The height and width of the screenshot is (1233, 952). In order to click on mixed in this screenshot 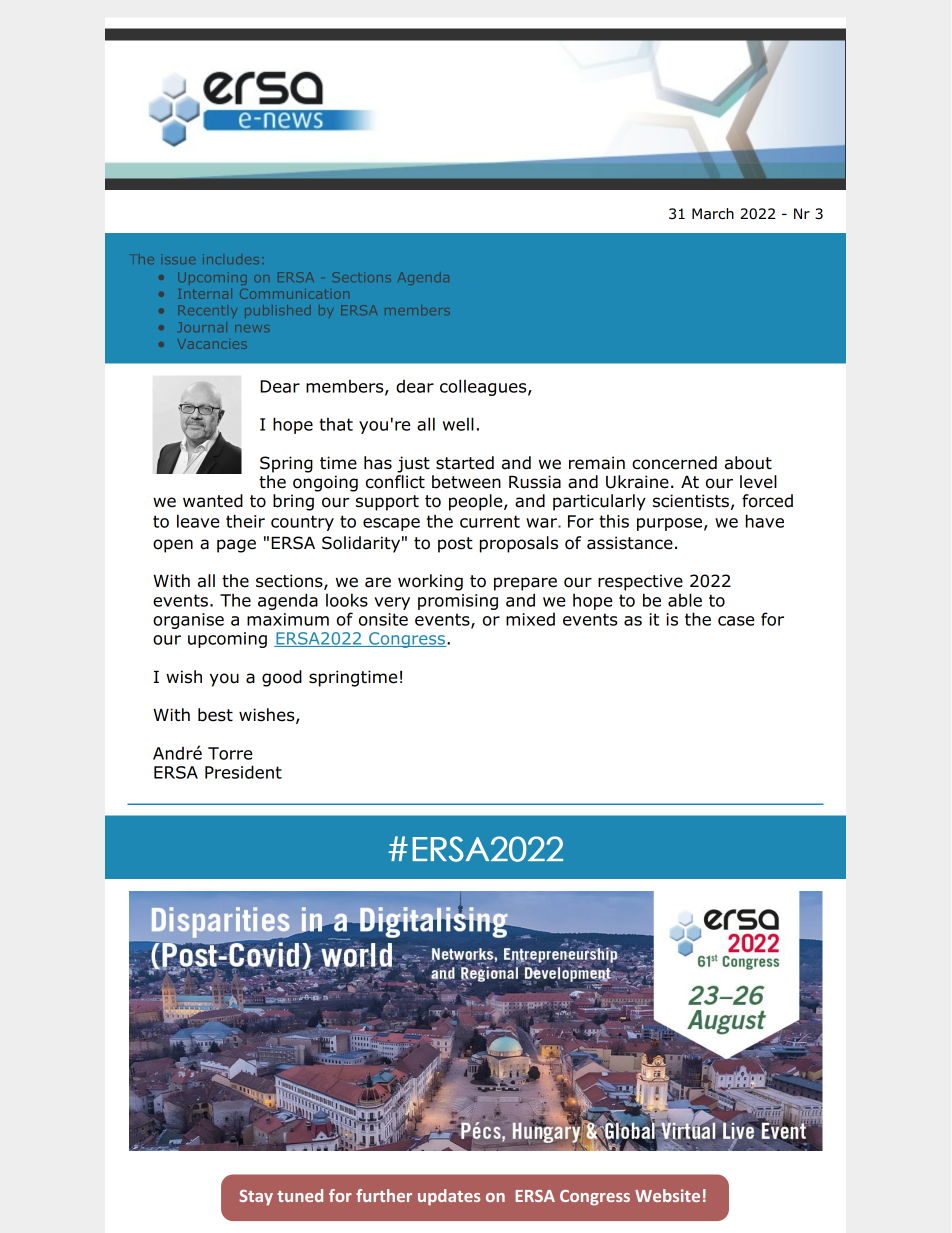, I will do `click(530, 619)`.
